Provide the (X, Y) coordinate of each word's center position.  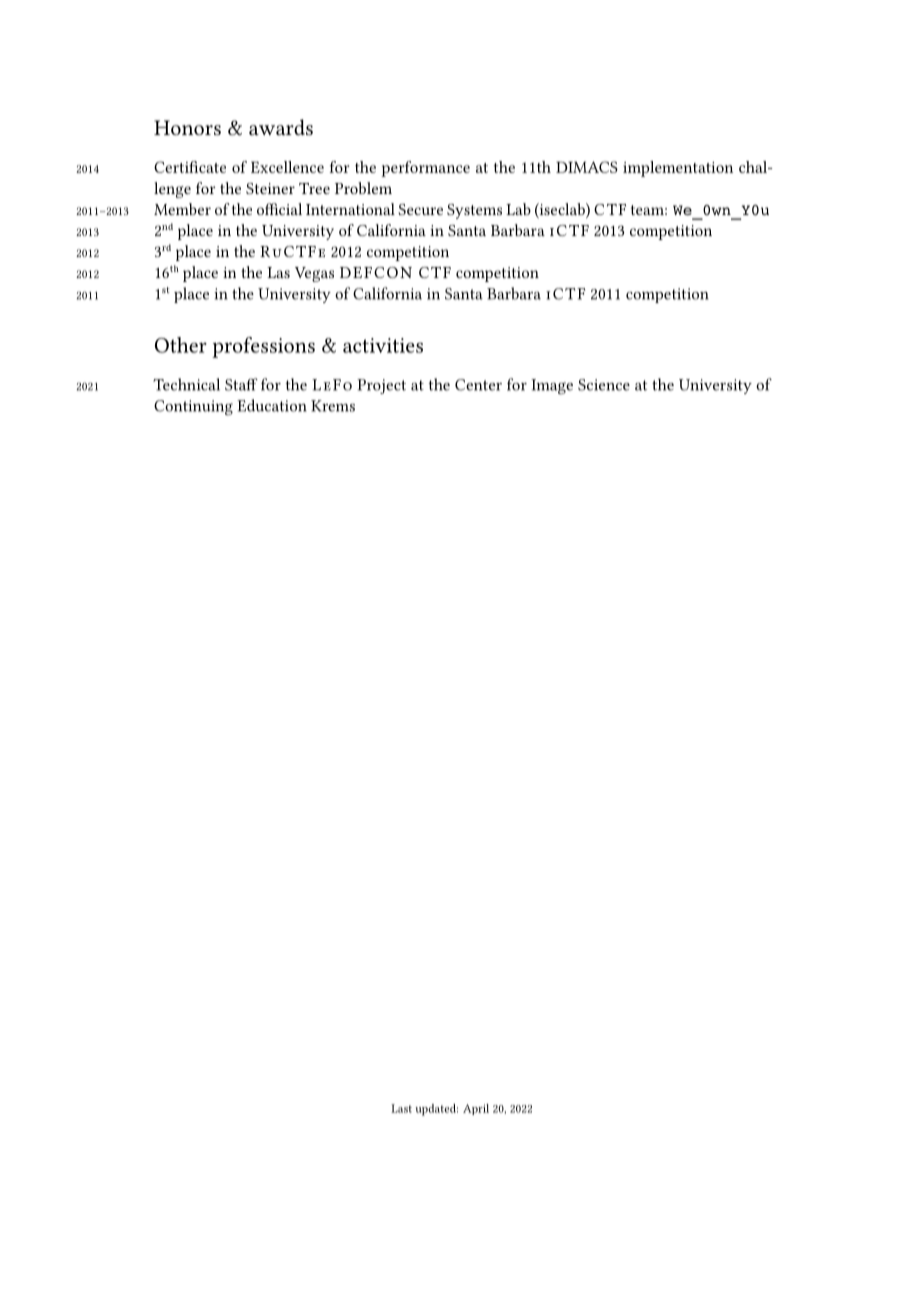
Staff (241, 384)
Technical (186, 384)
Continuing (193, 408)
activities (383, 345)
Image (552, 387)
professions (263, 347)
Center (478, 385)
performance (425, 169)
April (476, 1109)
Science (604, 385)
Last (401, 1108)
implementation (678, 169)
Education (272, 405)
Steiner (270, 188)
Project (381, 386)
